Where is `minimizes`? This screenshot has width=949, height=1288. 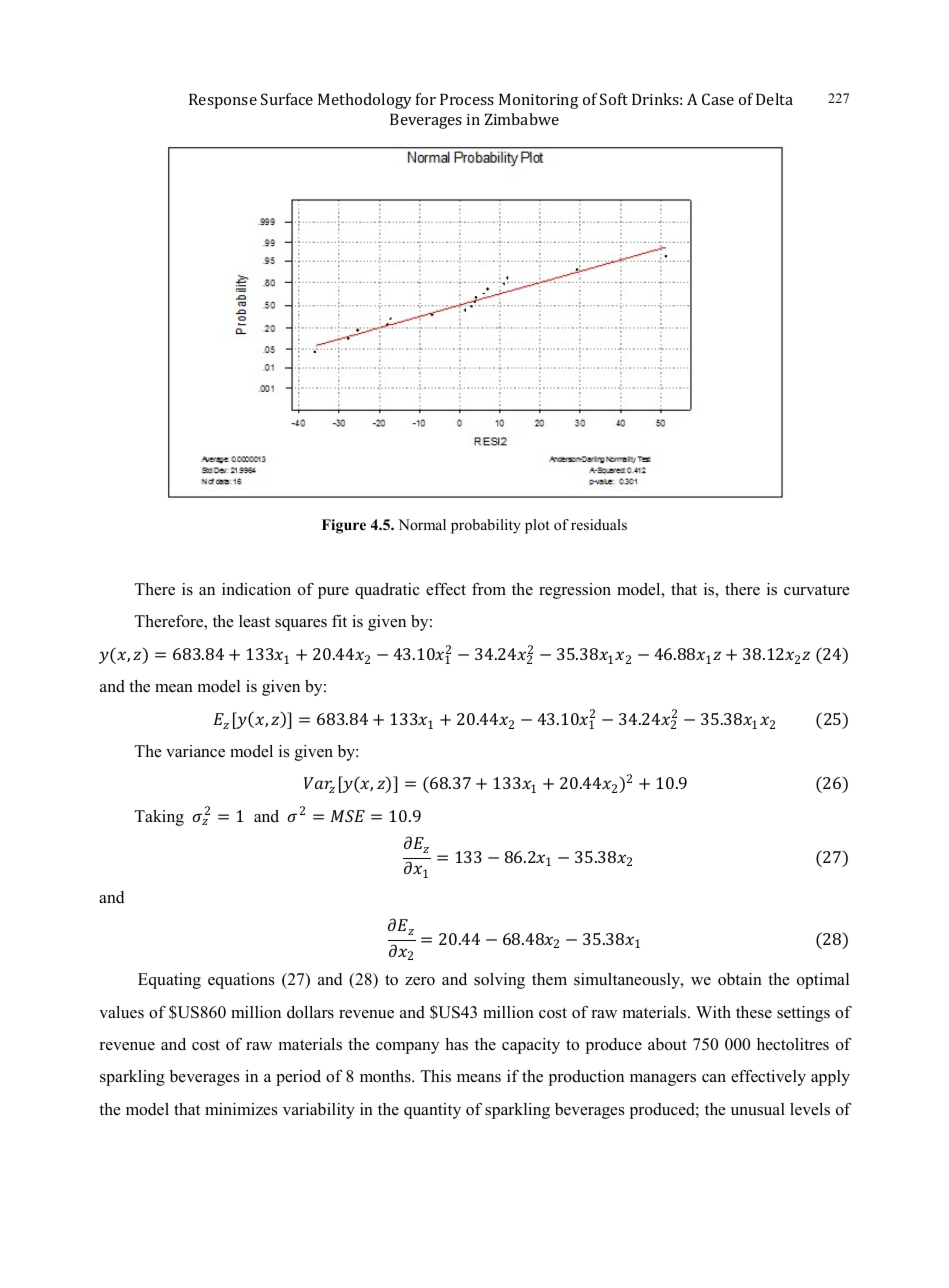 minimizes is located at coordinates (241, 1109).
